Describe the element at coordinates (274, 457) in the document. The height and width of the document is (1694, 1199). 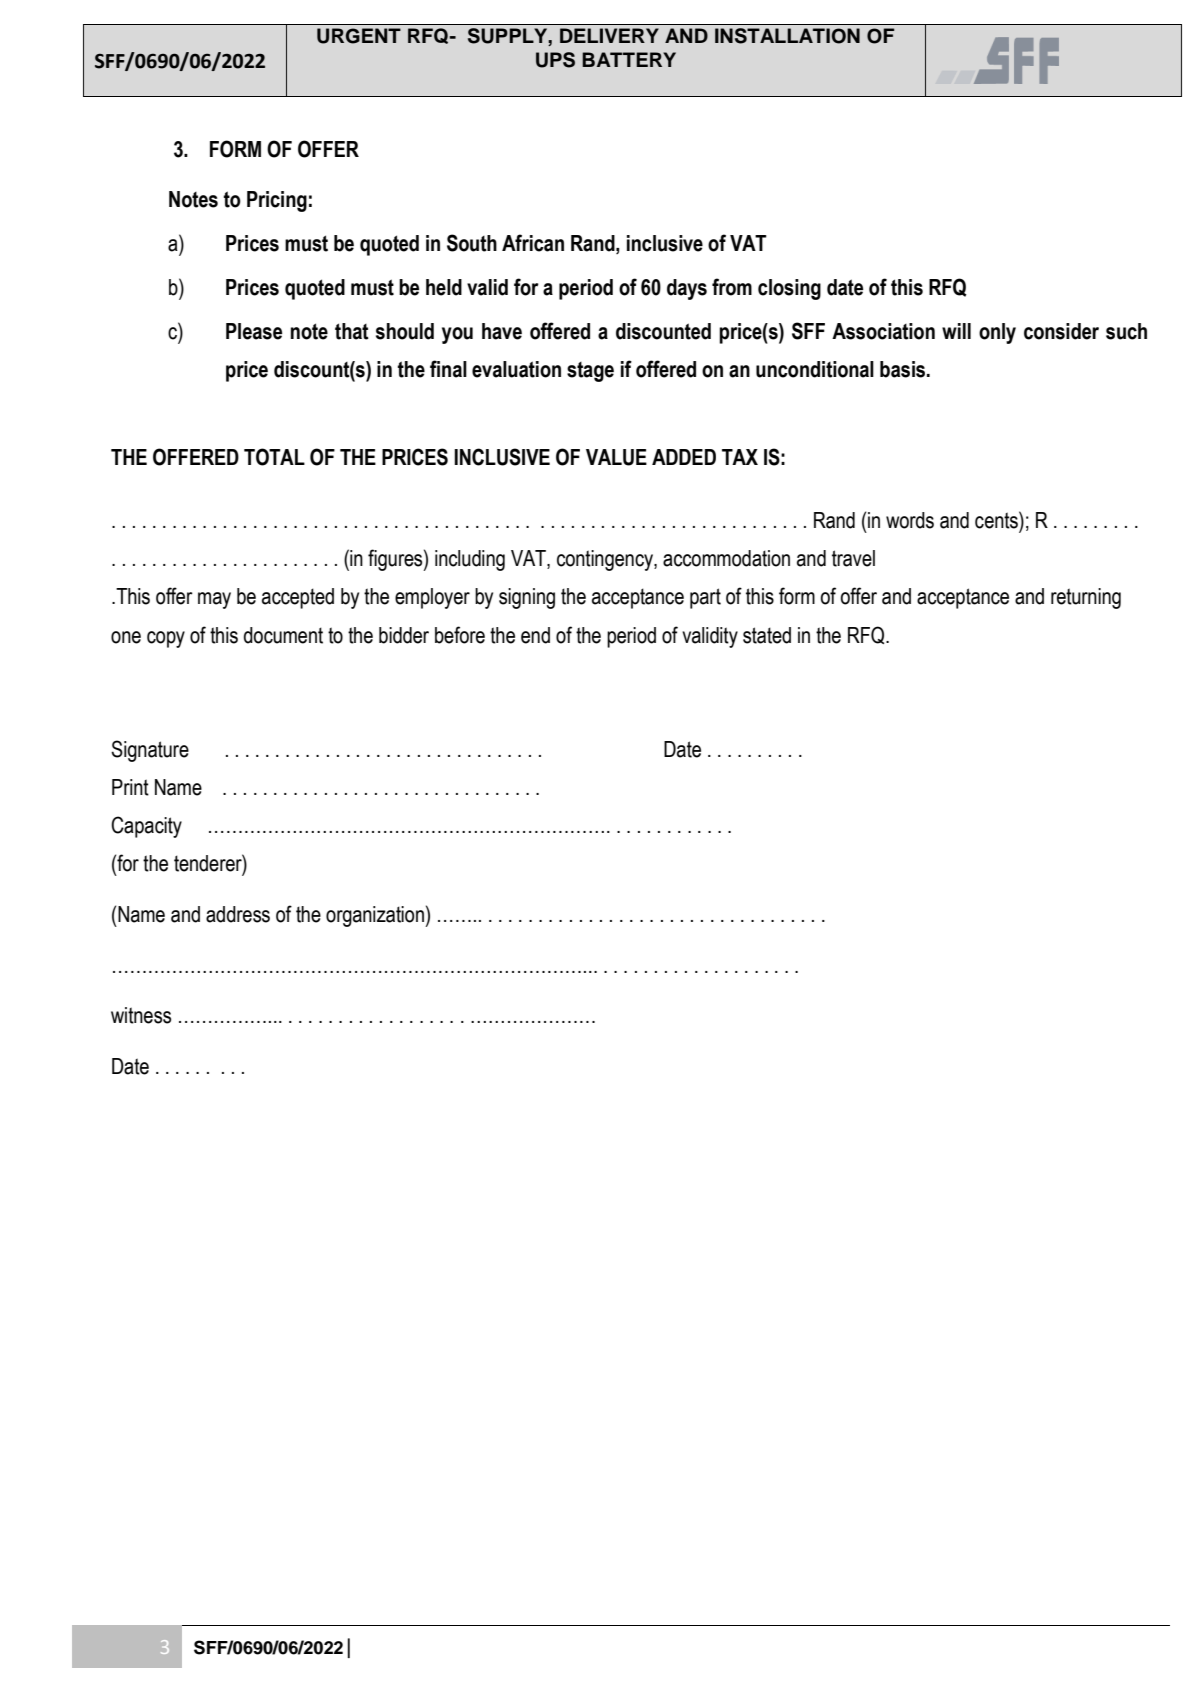
I see `TOTAL` at that location.
